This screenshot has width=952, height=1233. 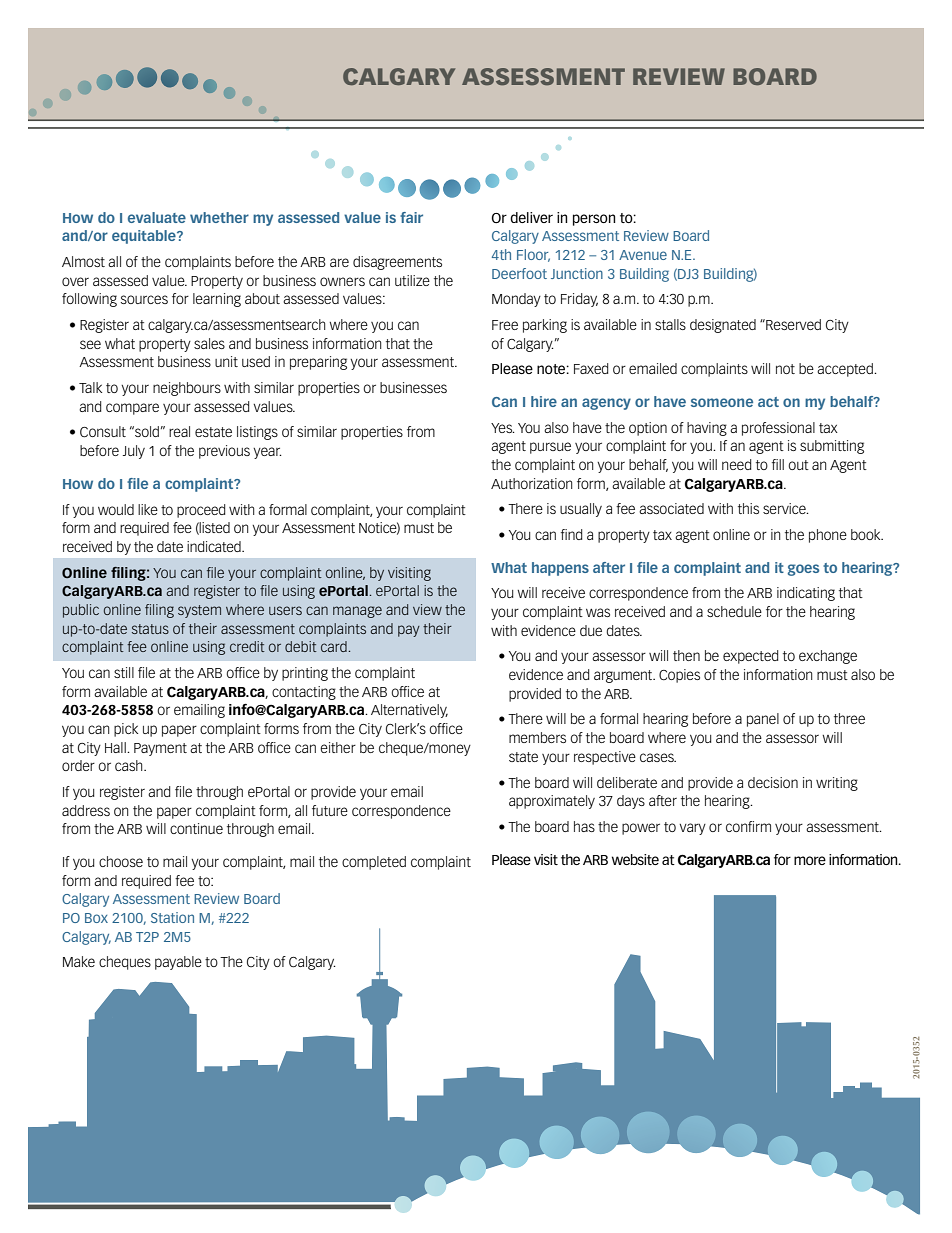 I want to click on happens, so click(x=560, y=569).
